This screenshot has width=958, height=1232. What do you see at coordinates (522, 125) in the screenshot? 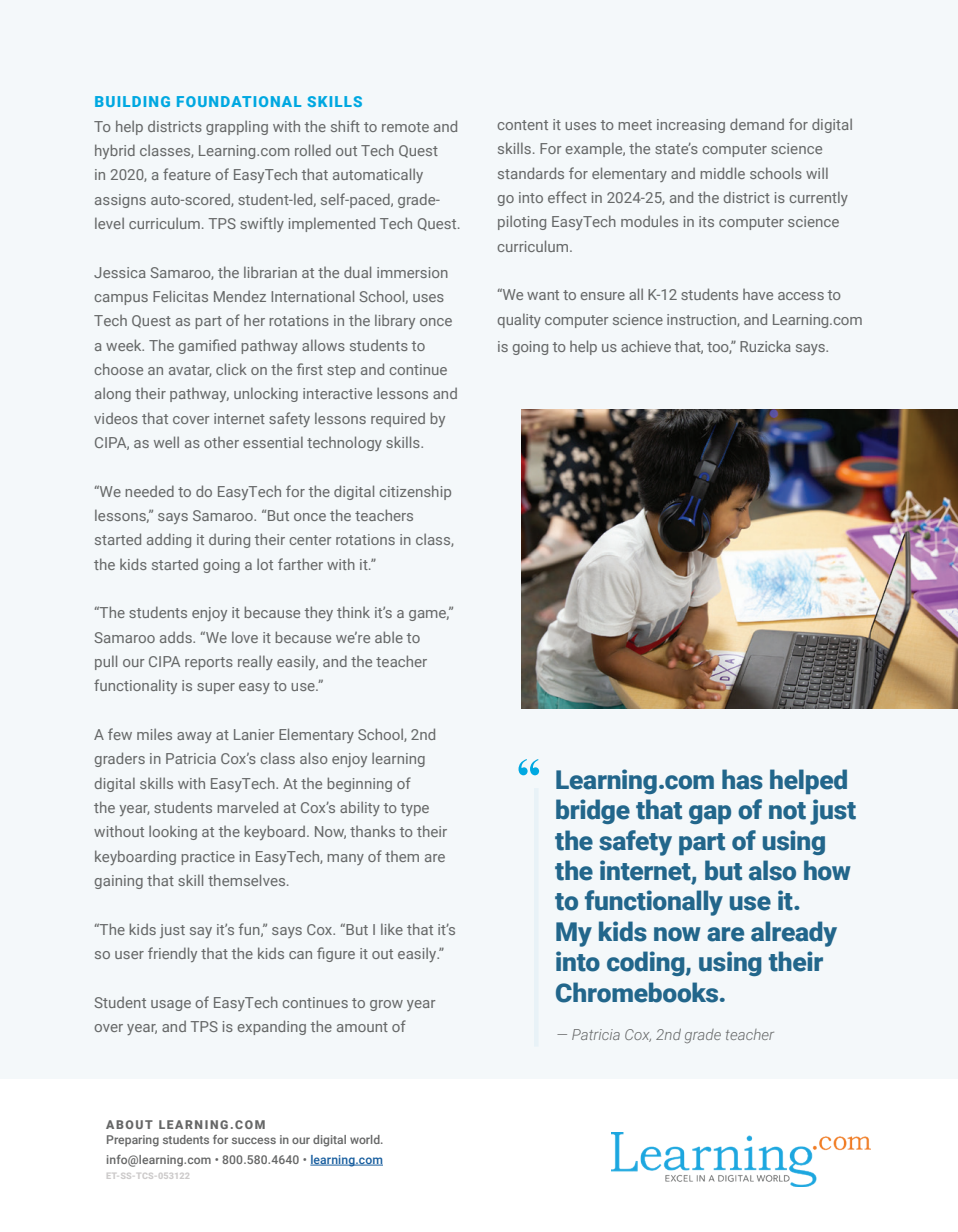
I see `content` at bounding box center [522, 125].
